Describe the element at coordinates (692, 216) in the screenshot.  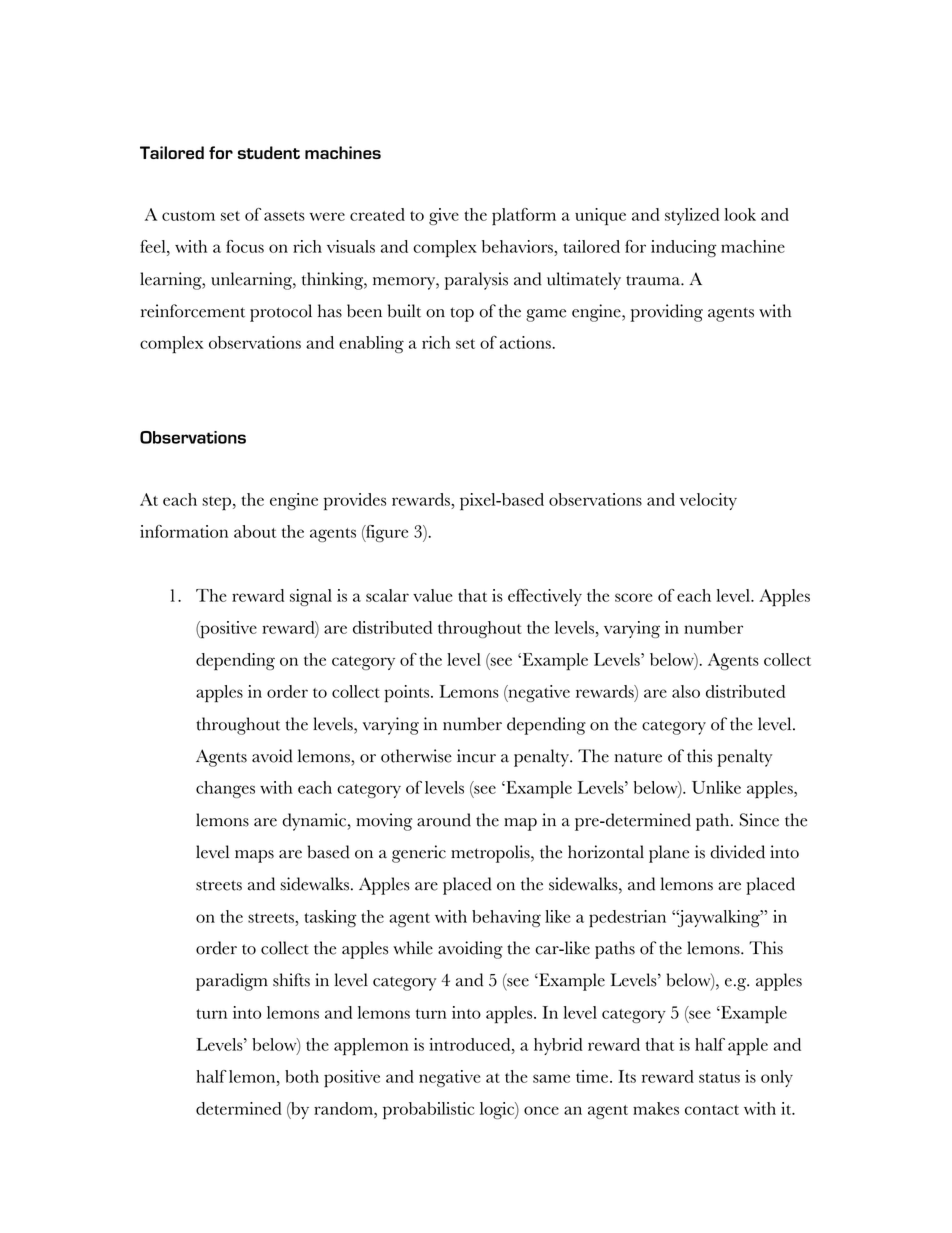
I see `stylized` at that location.
